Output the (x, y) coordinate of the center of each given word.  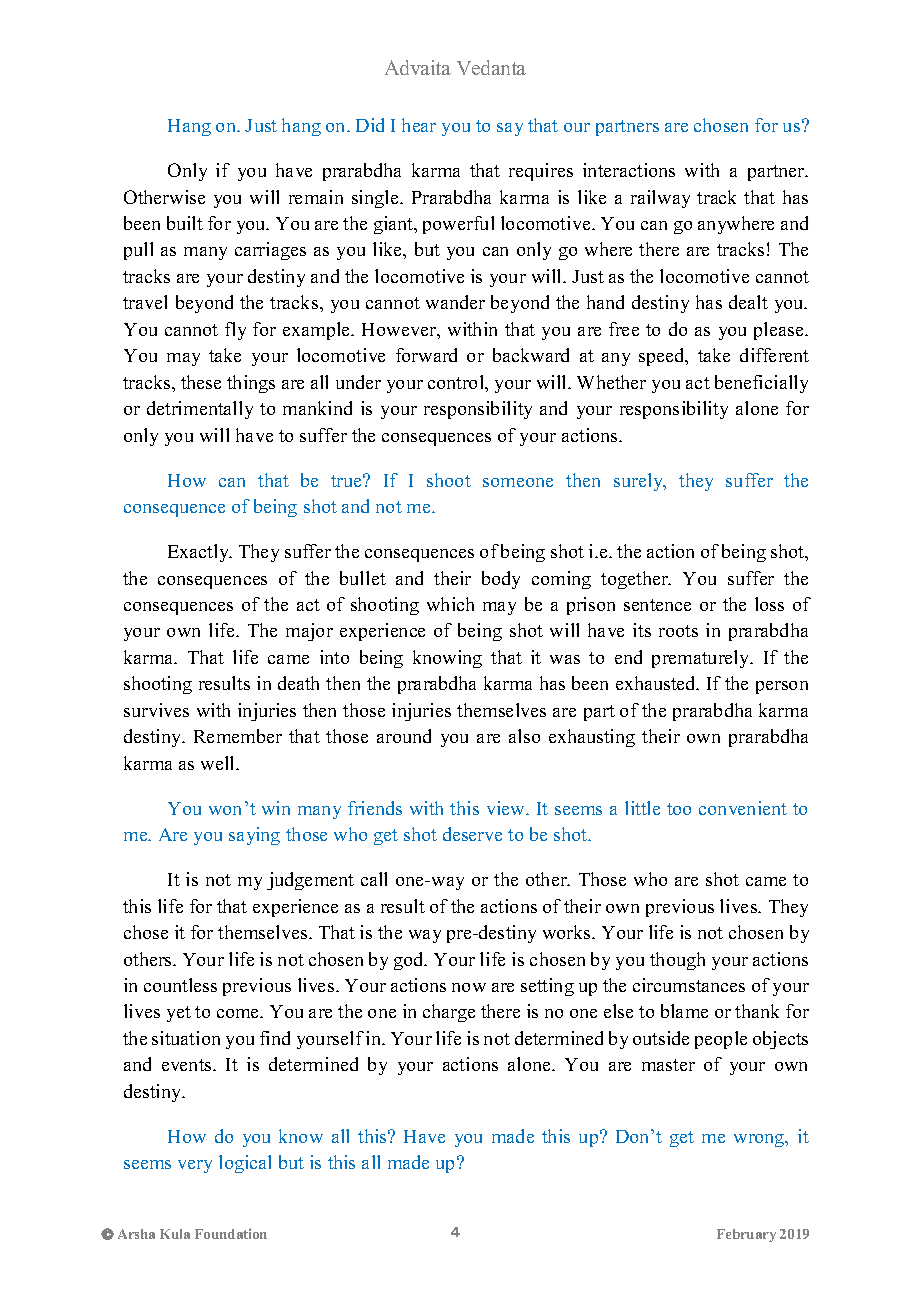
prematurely (702, 659)
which (450, 604)
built (185, 223)
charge (449, 1013)
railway (660, 199)
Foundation (231, 1233)
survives (156, 710)
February (746, 1235)
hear (419, 125)
